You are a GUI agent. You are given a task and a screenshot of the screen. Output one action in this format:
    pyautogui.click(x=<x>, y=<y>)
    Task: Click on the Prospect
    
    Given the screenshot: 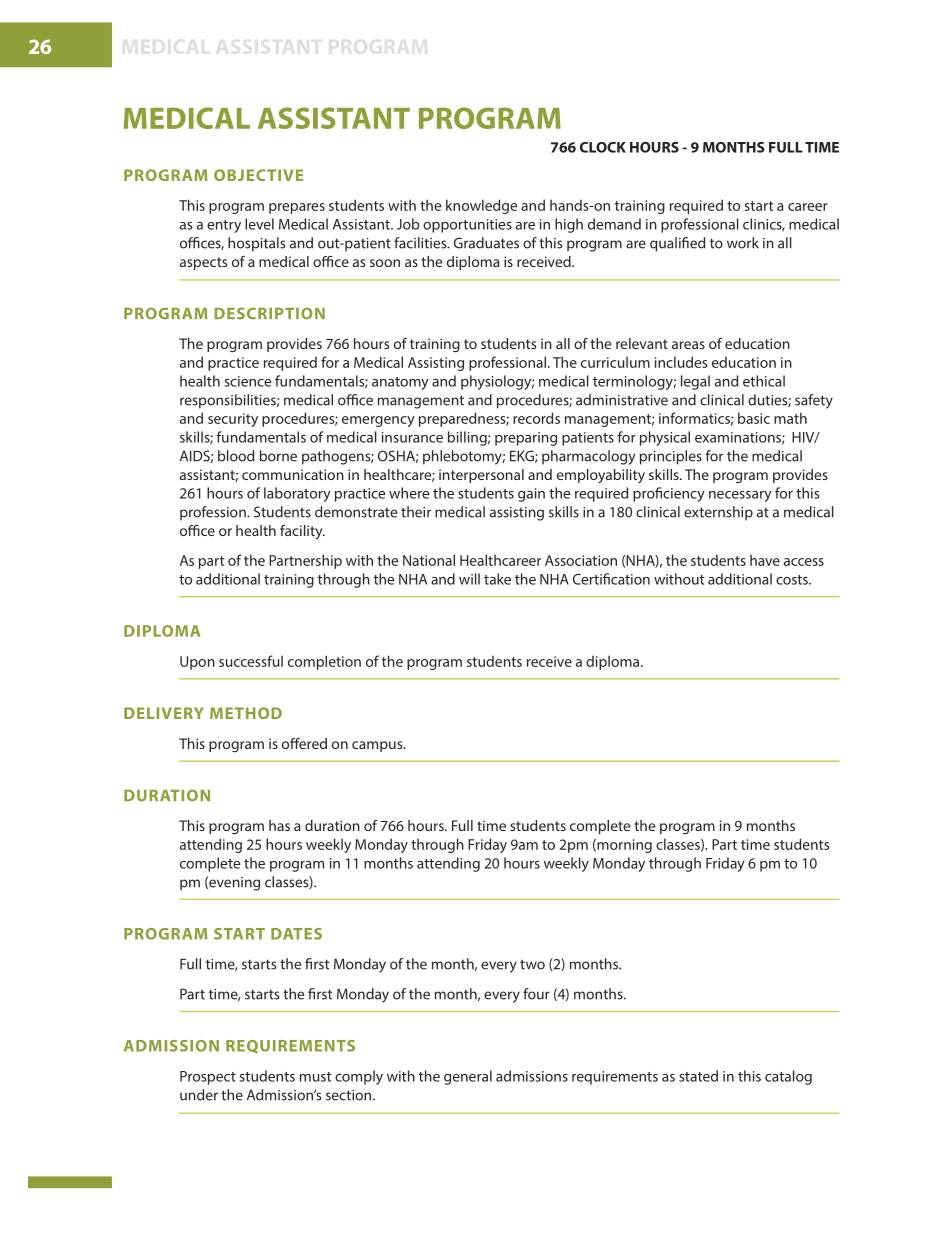 What is the action you would take?
    pyautogui.click(x=208, y=1078)
